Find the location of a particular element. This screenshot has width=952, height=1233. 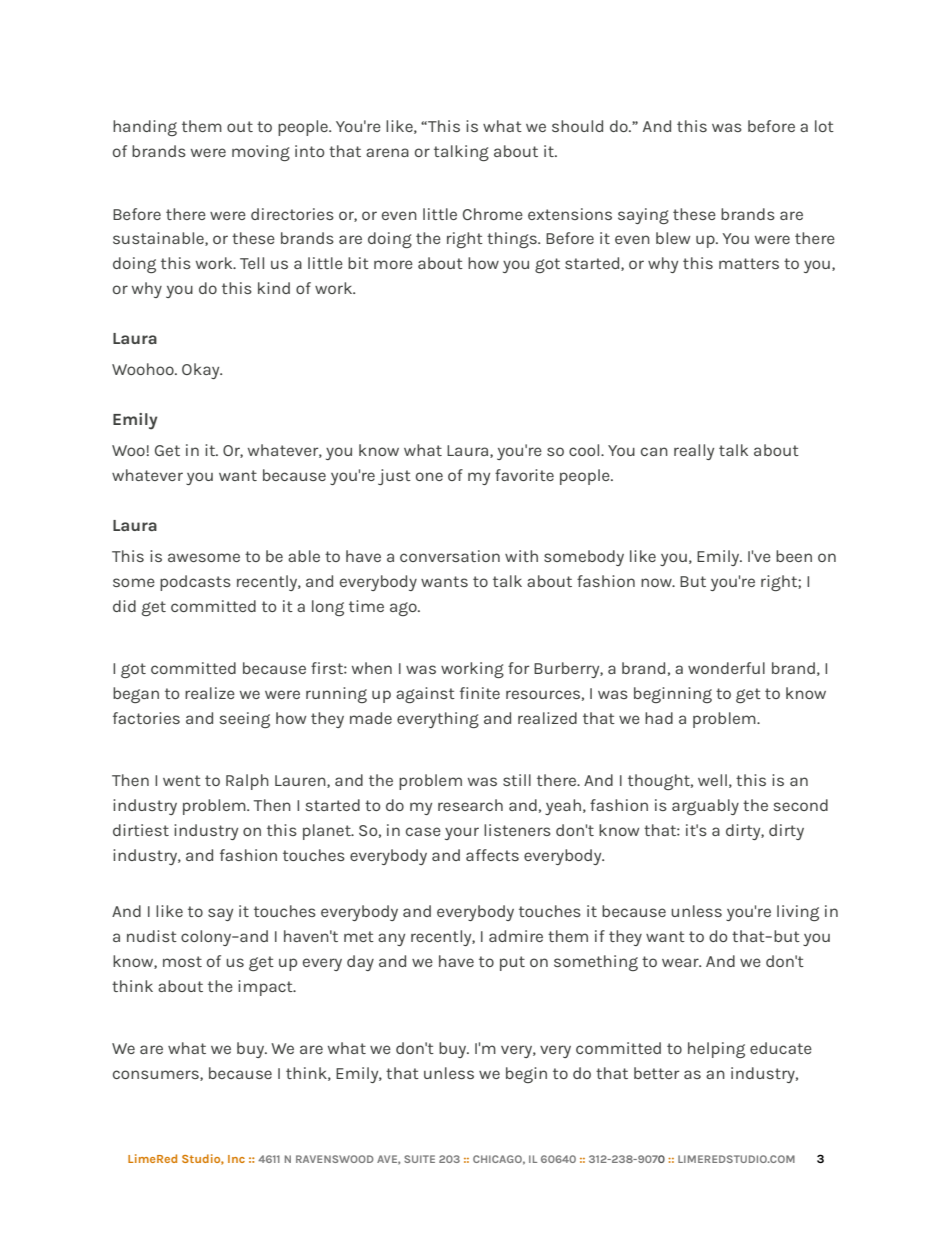

SUITE is located at coordinates (419, 1159).
